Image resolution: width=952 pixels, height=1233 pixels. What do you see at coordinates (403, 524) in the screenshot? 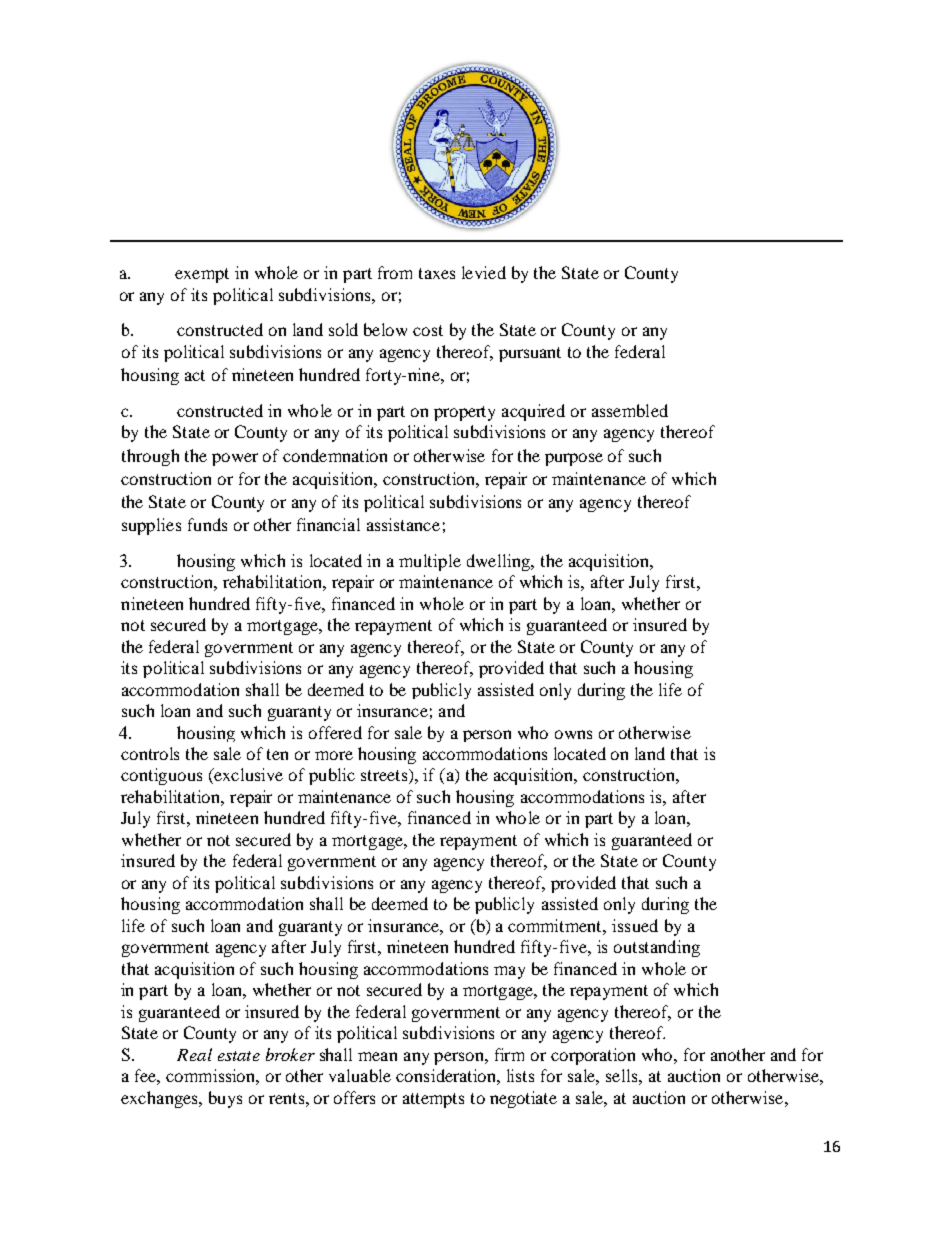
I see `assistance` at bounding box center [403, 524].
